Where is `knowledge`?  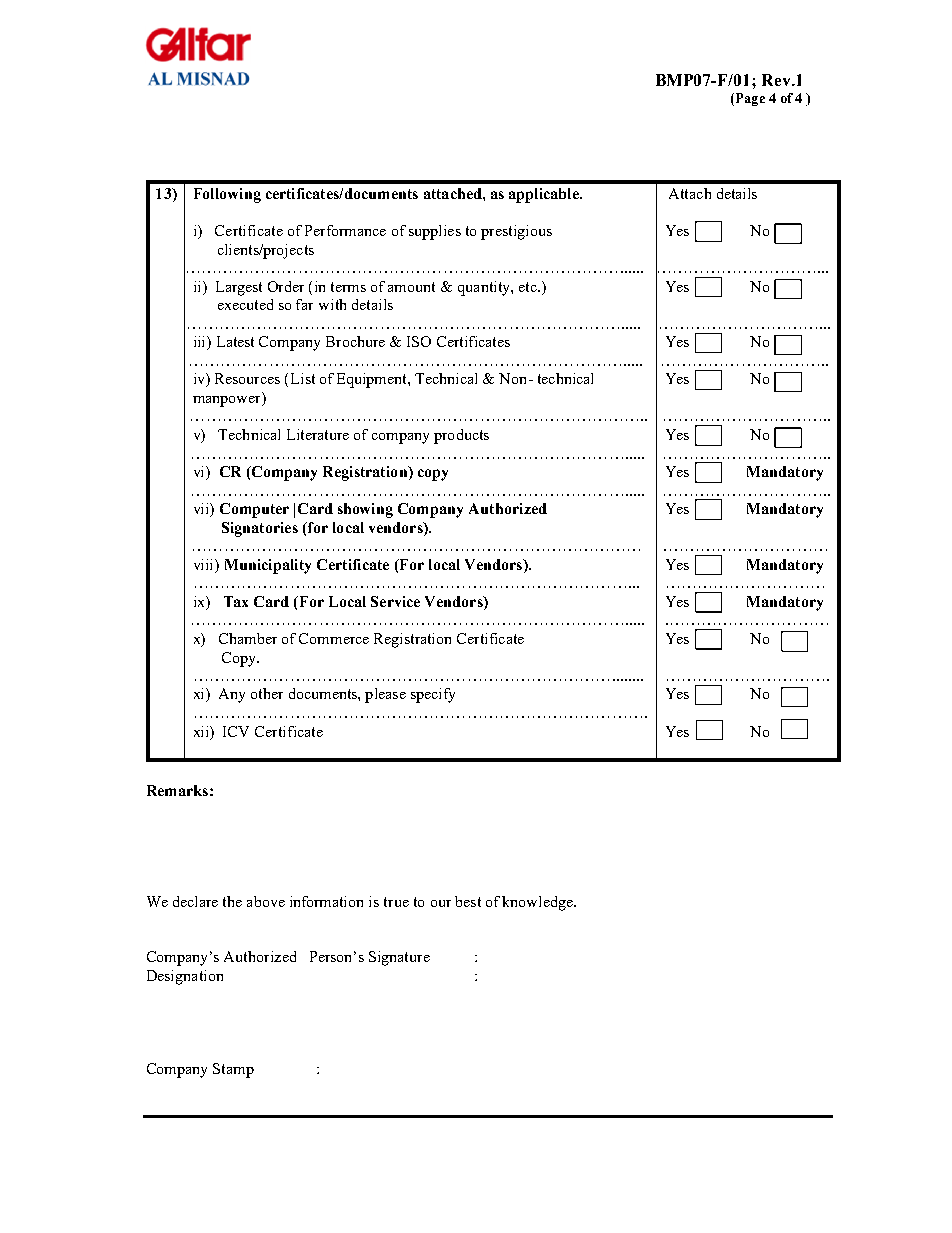 knowledge is located at coordinates (538, 903).
